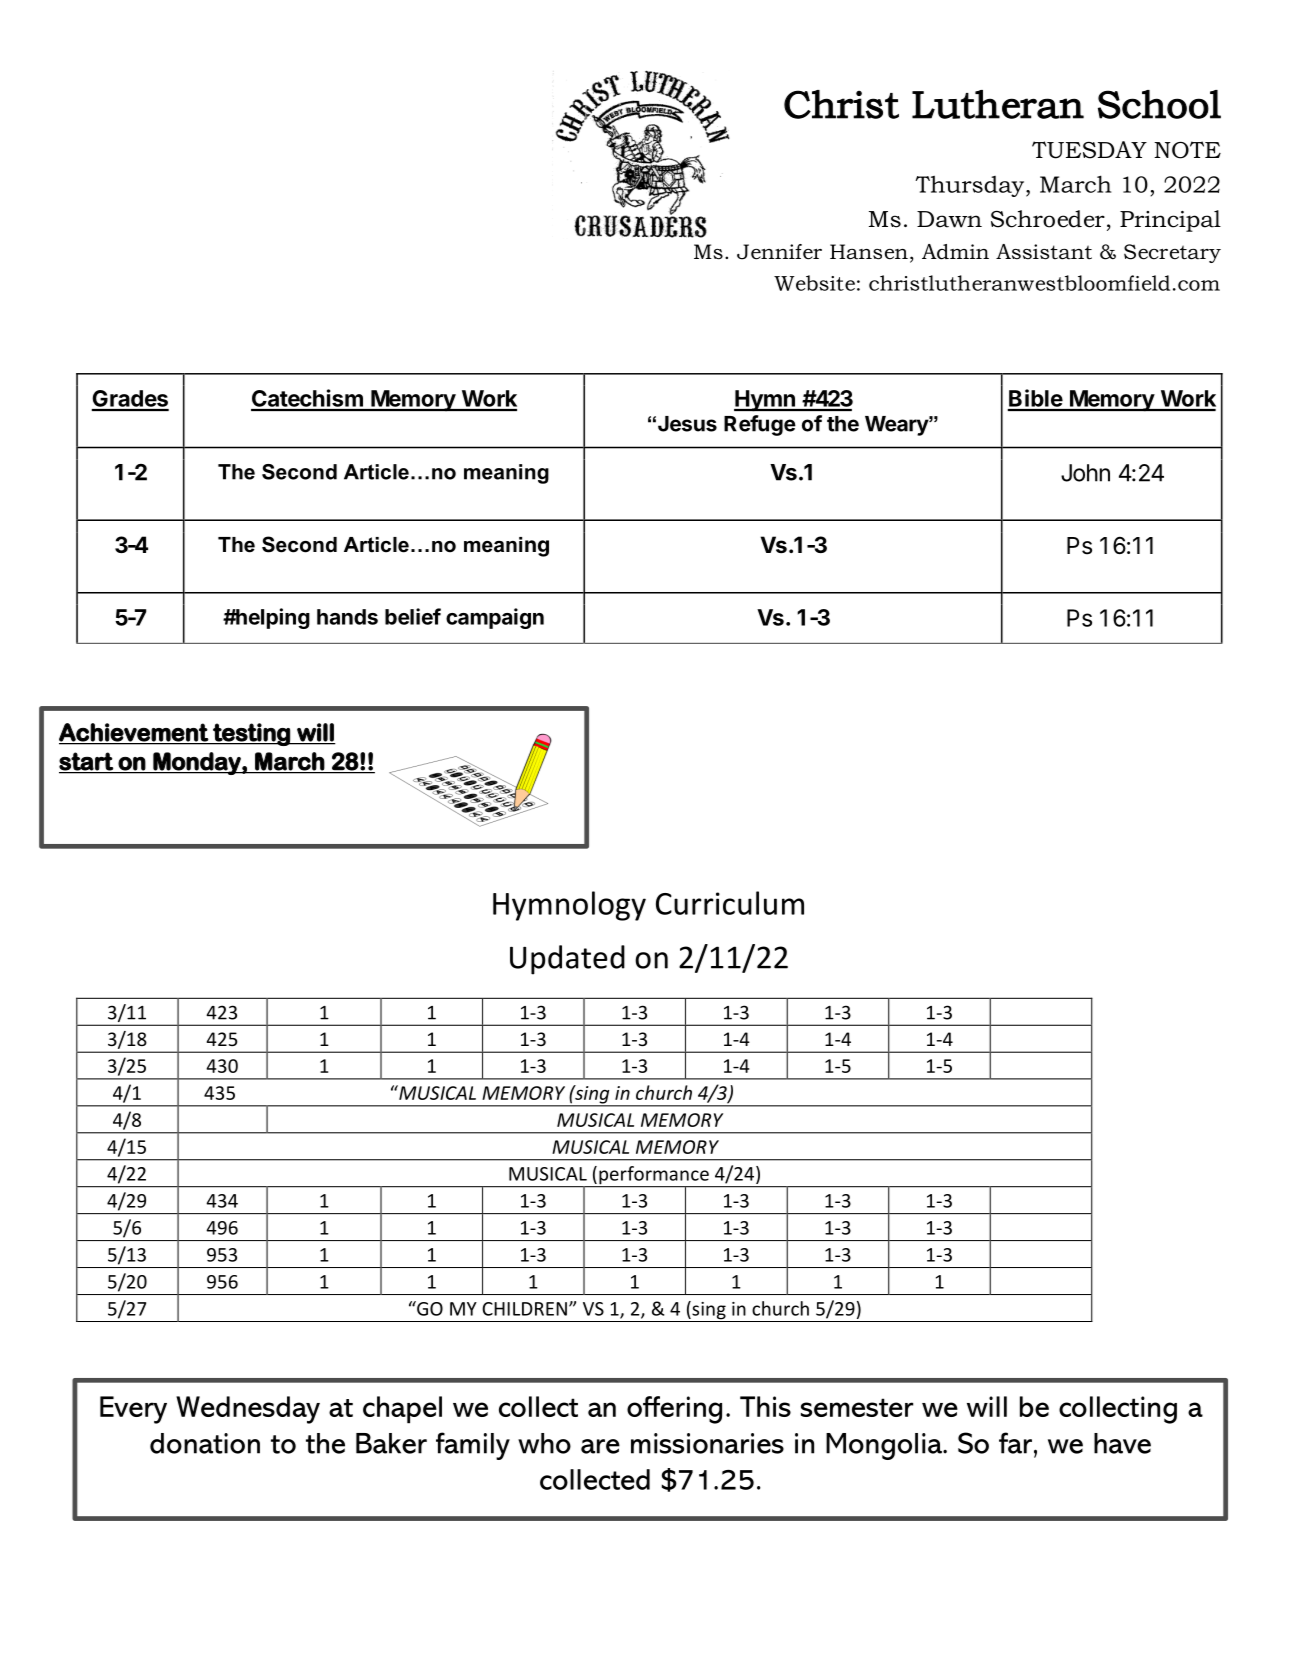 The height and width of the screenshot is (1678, 1297). Describe the element at coordinates (567, 960) in the screenshot. I see `Updated` at that location.
